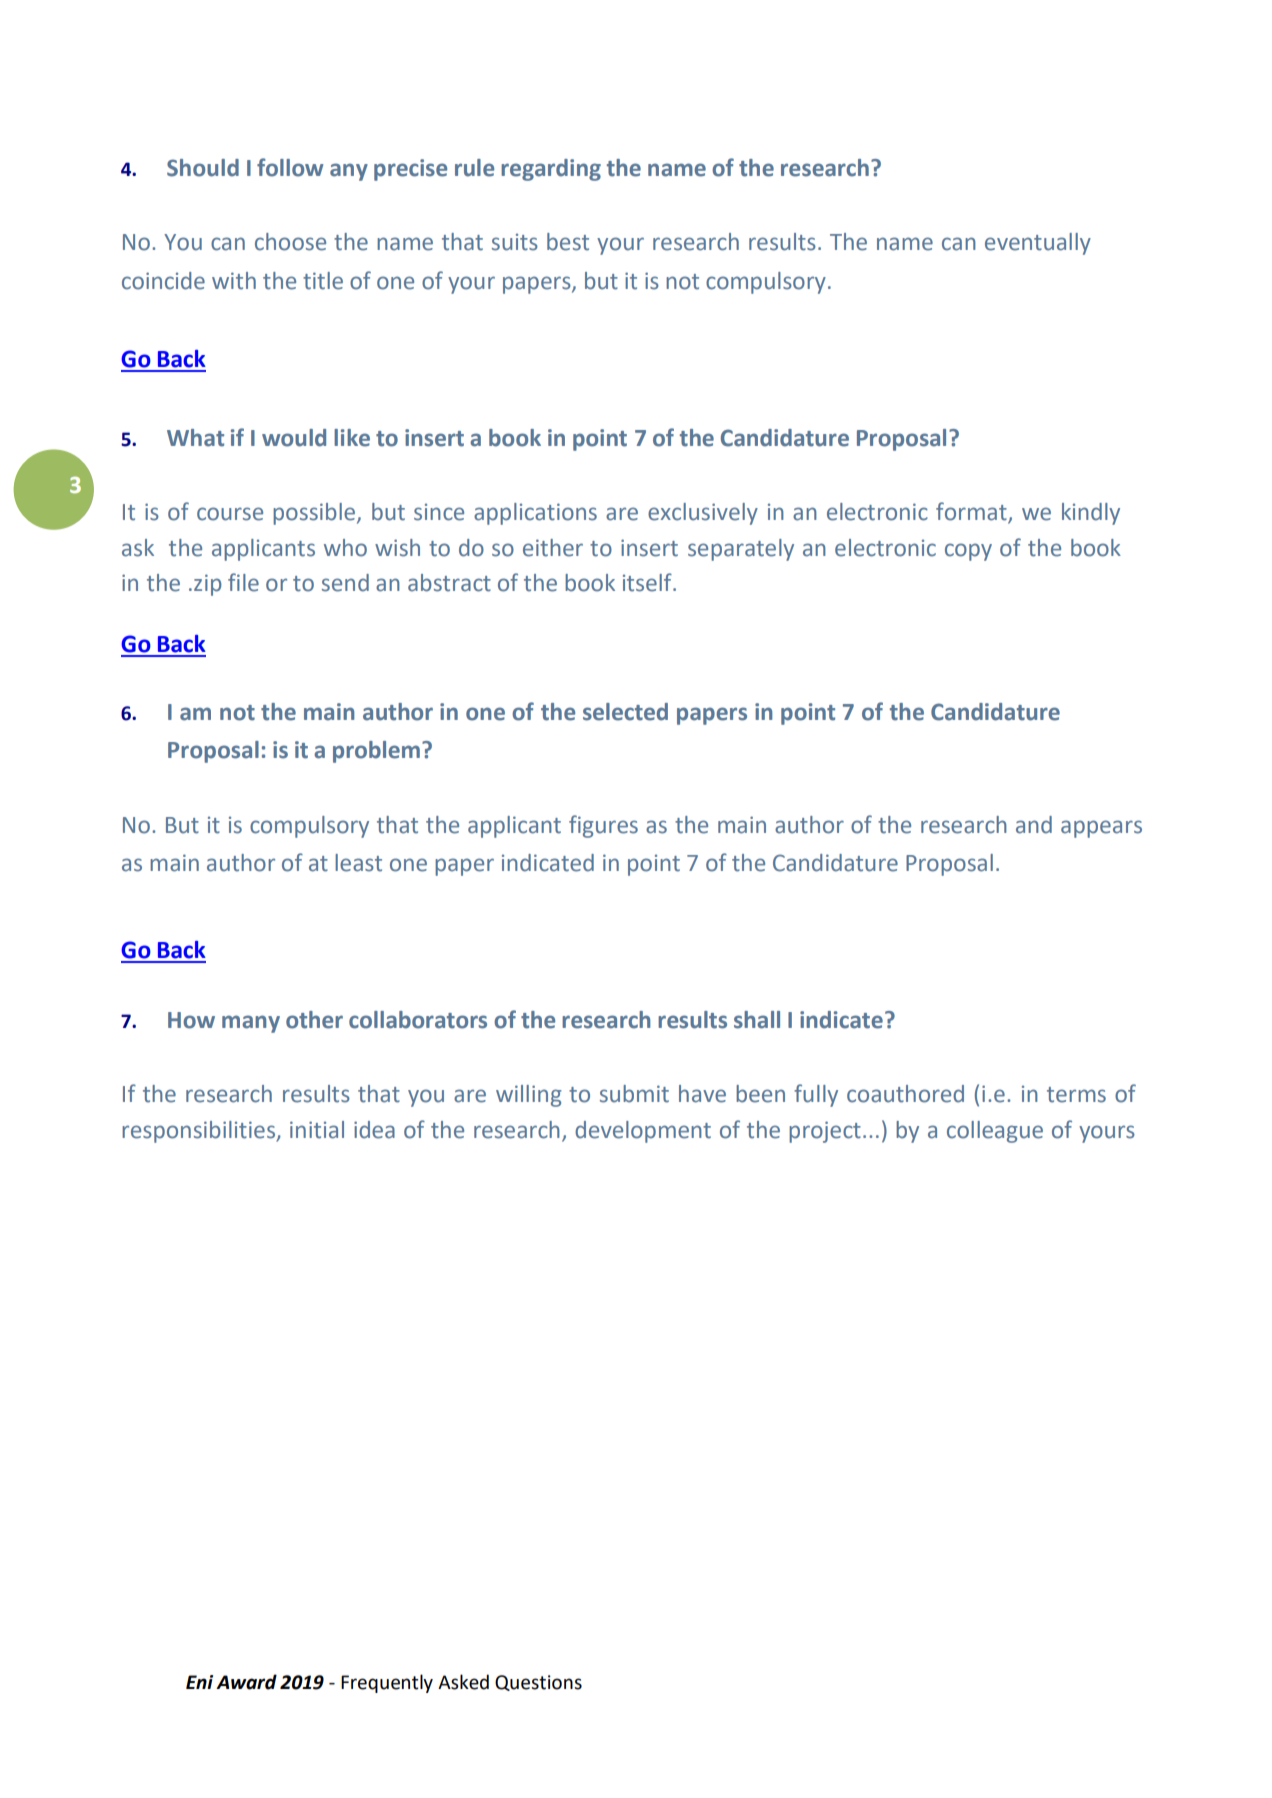 The width and height of the screenshot is (1272, 1798). What do you see at coordinates (1038, 244) in the screenshot?
I see `eventually` at bounding box center [1038, 244].
